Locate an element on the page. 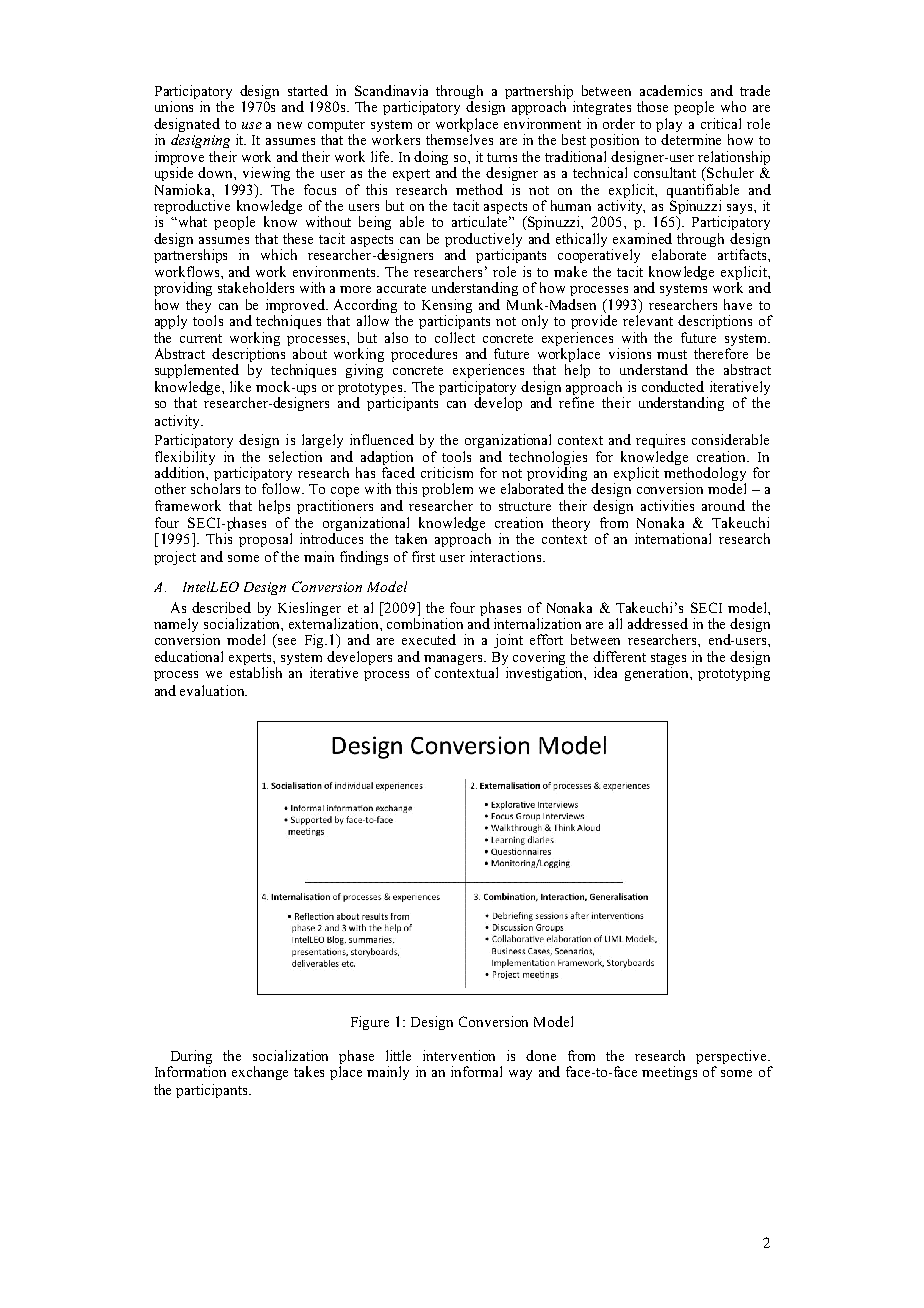 Image resolution: width=924 pixels, height=1308 pixels. themselves is located at coordinates (459, 139).
